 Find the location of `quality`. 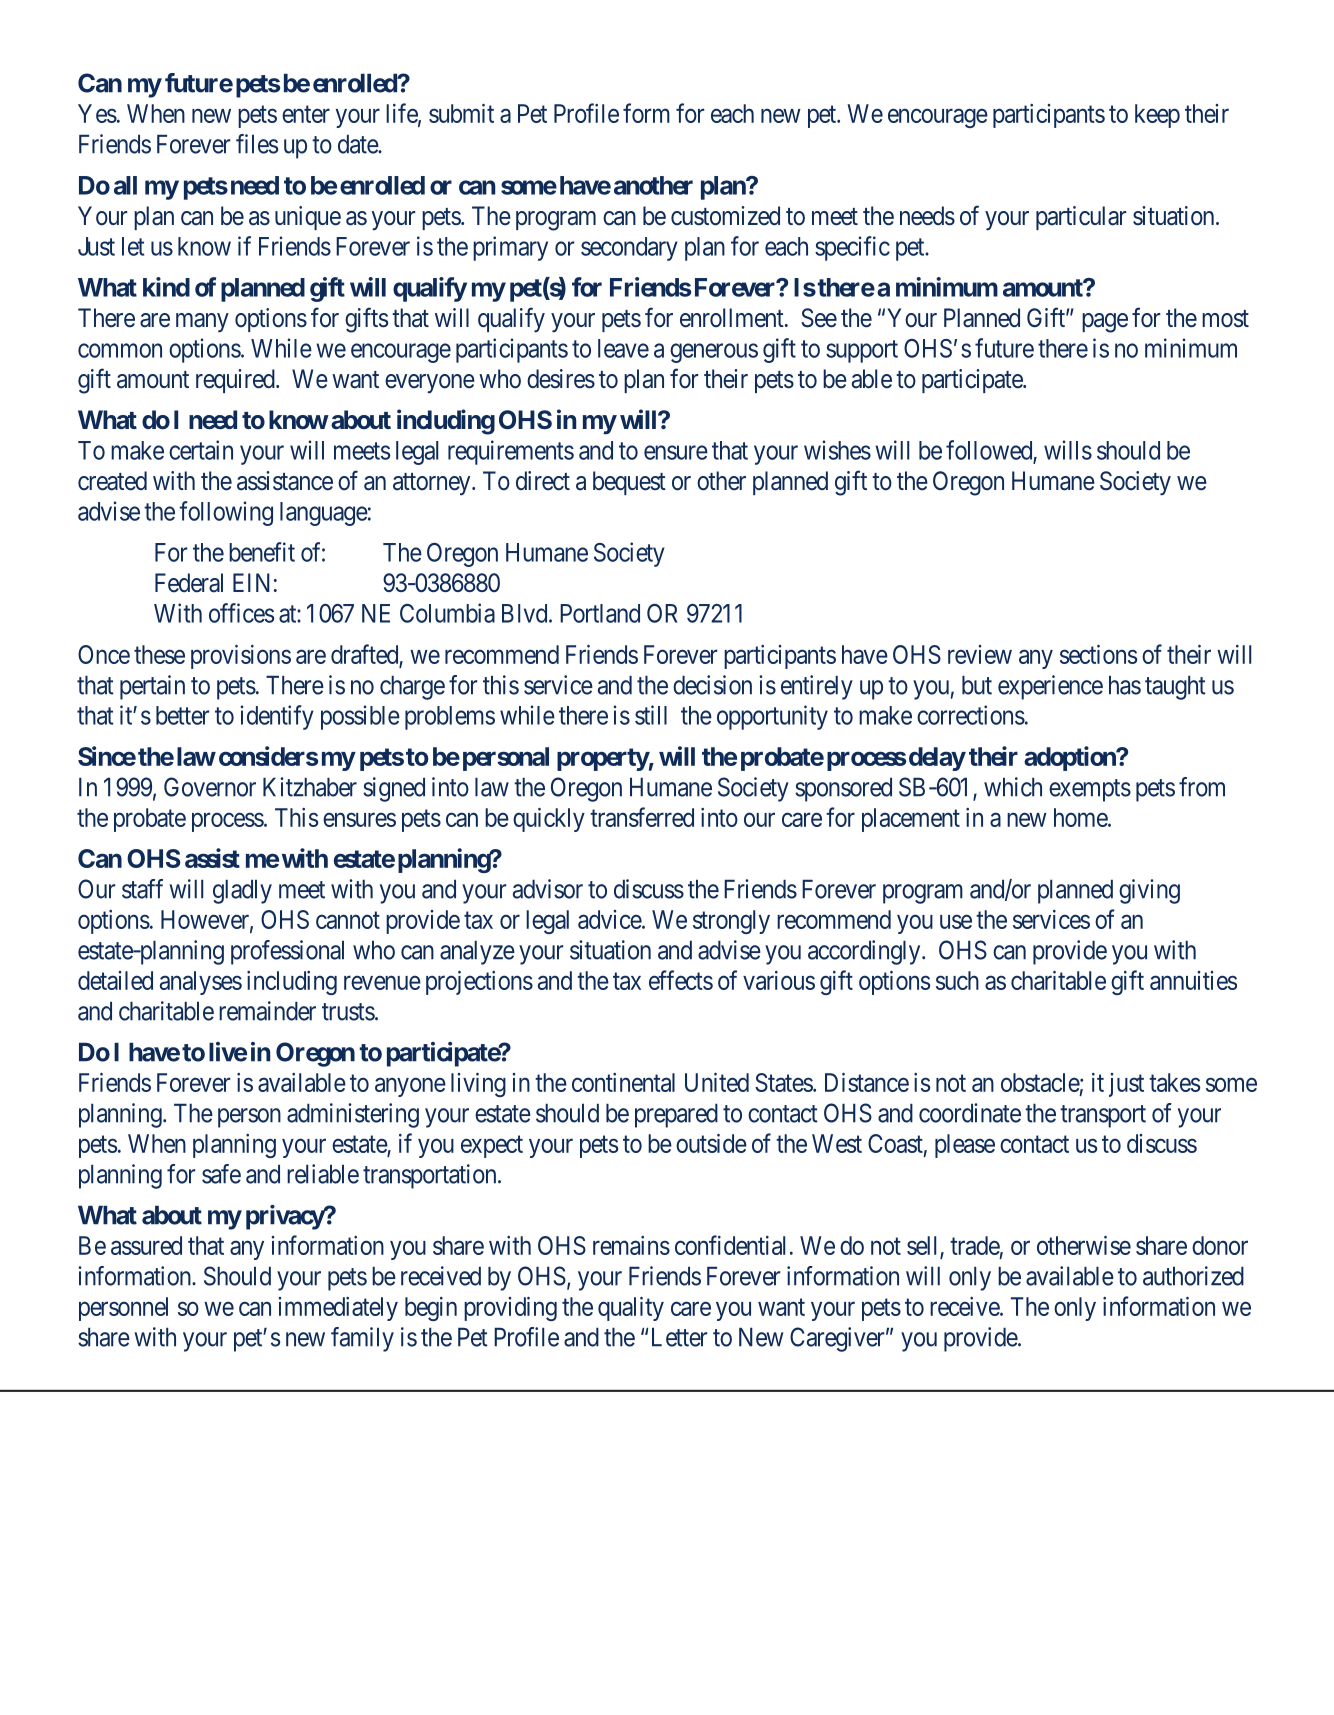

quality is located at coordinates (631, 1309).
